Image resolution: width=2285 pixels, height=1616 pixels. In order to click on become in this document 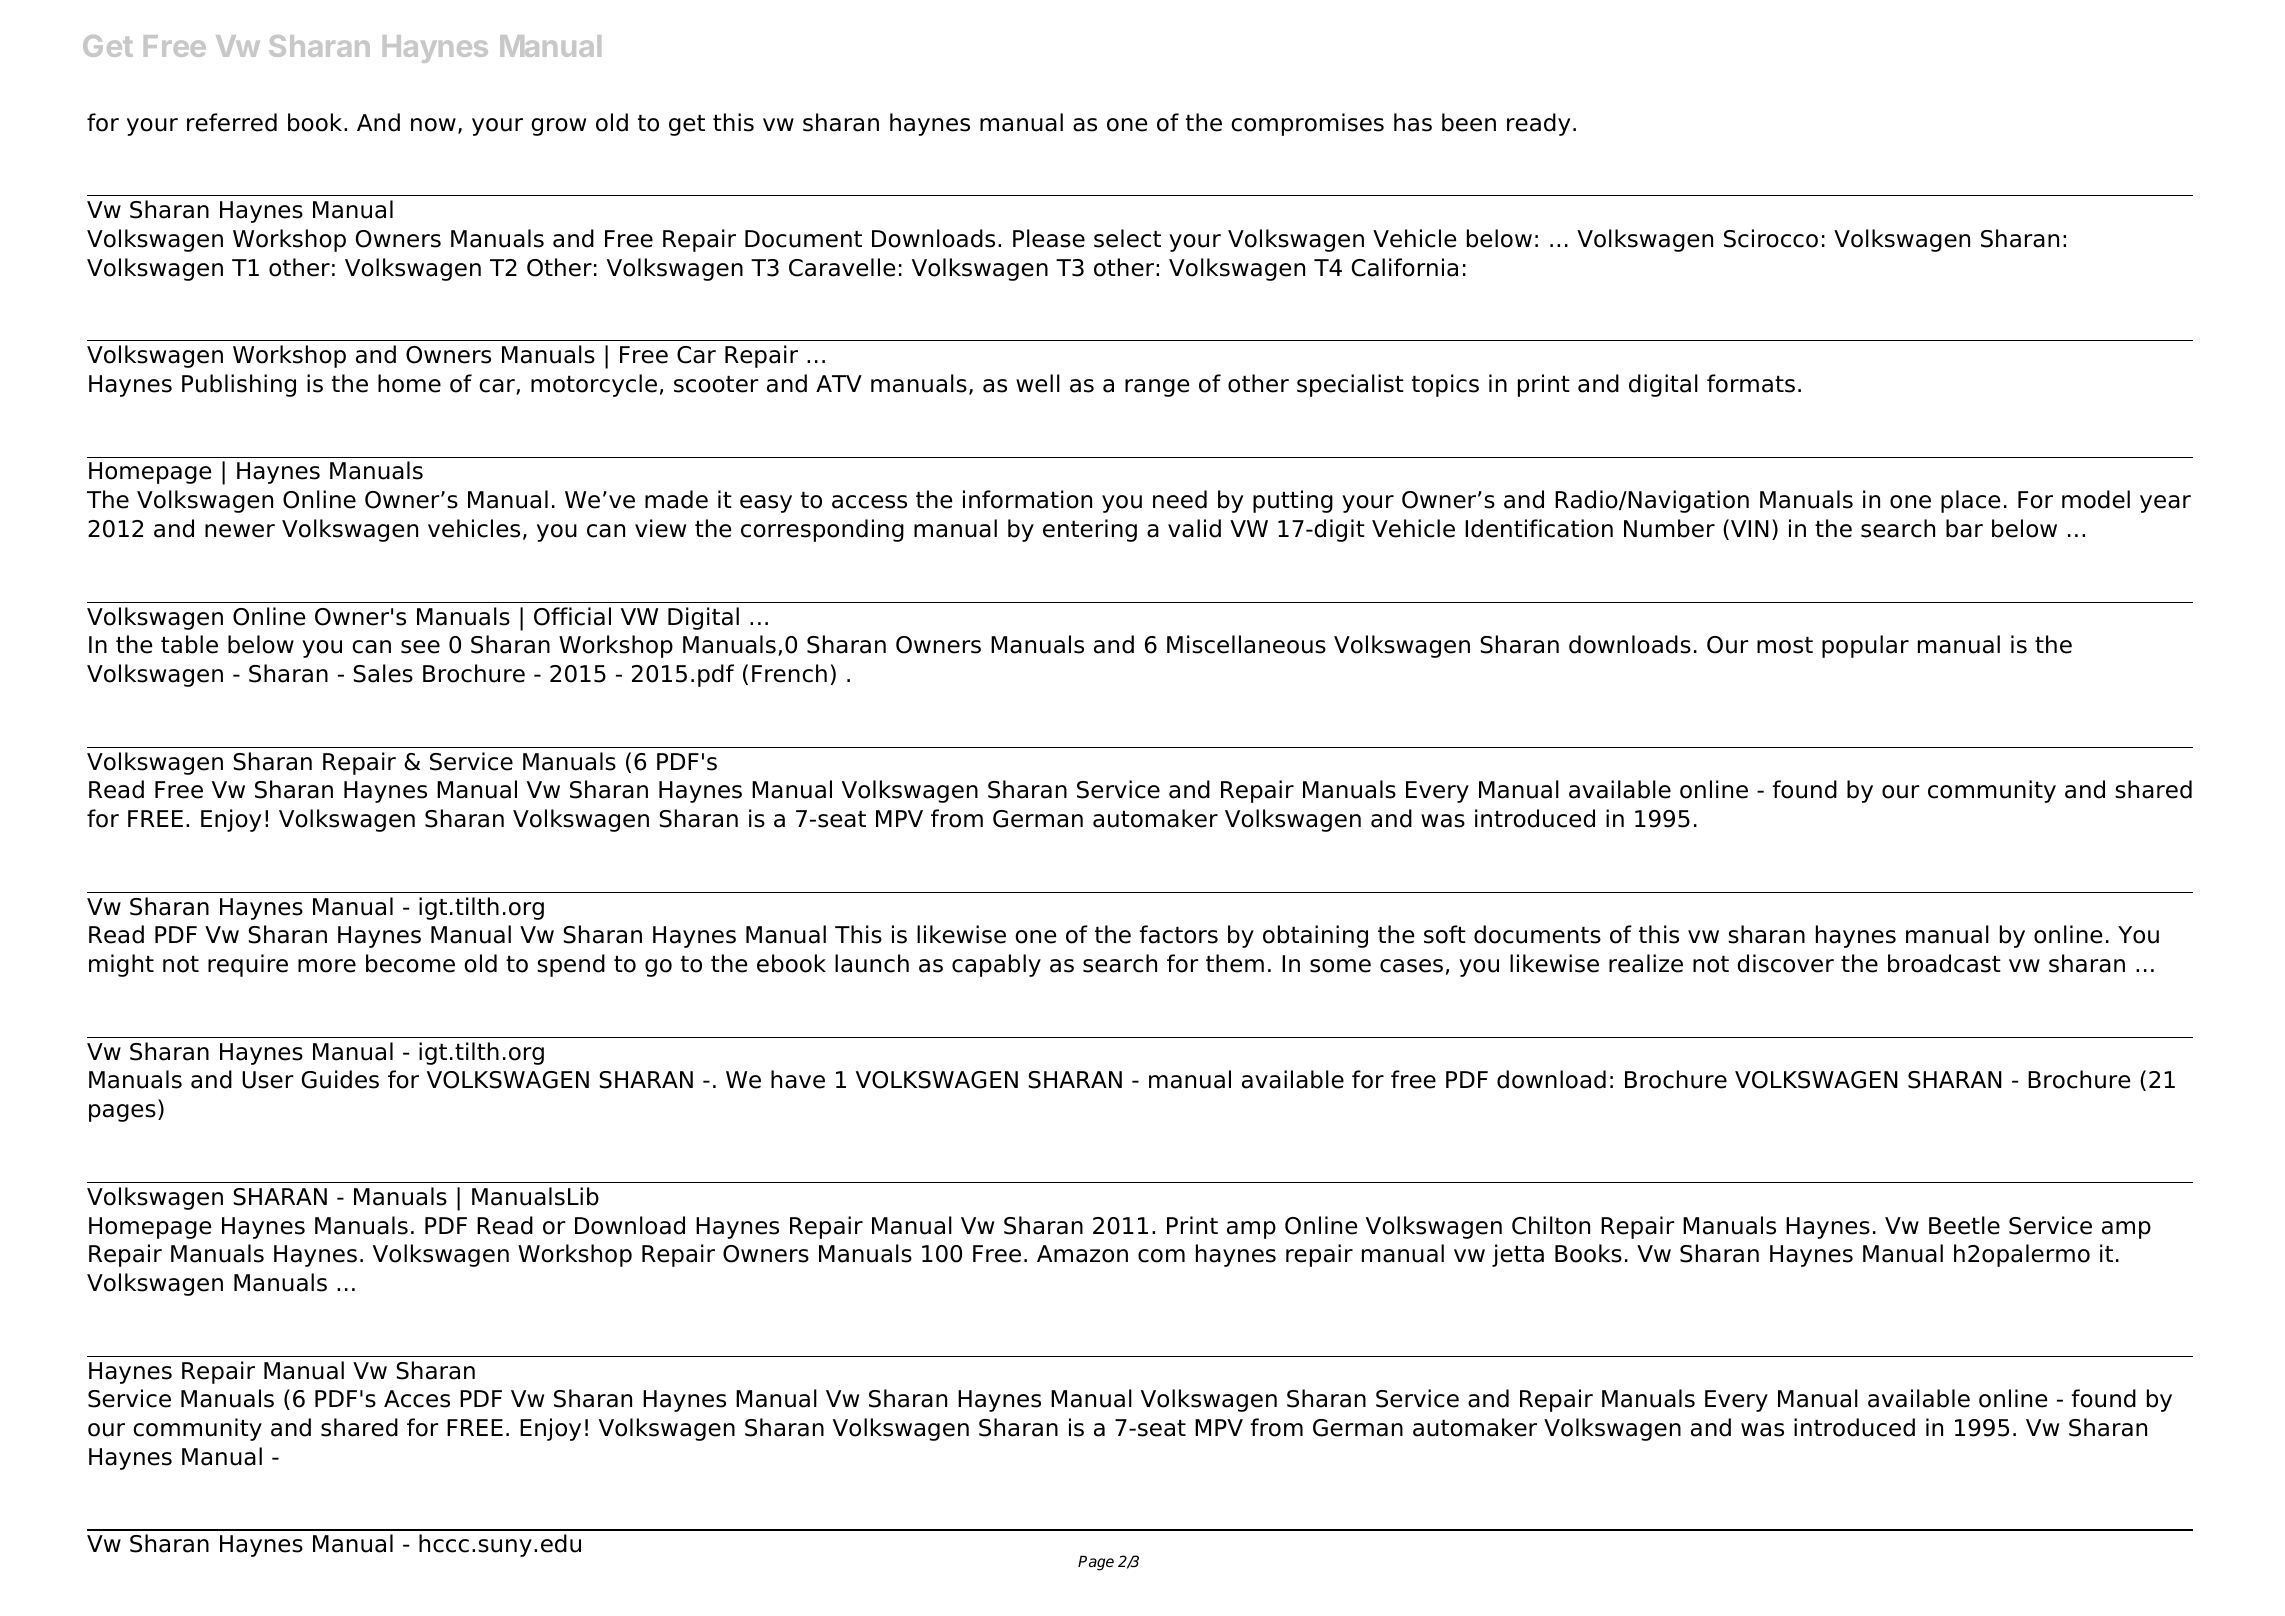, I will do `click(410, 963)`.
